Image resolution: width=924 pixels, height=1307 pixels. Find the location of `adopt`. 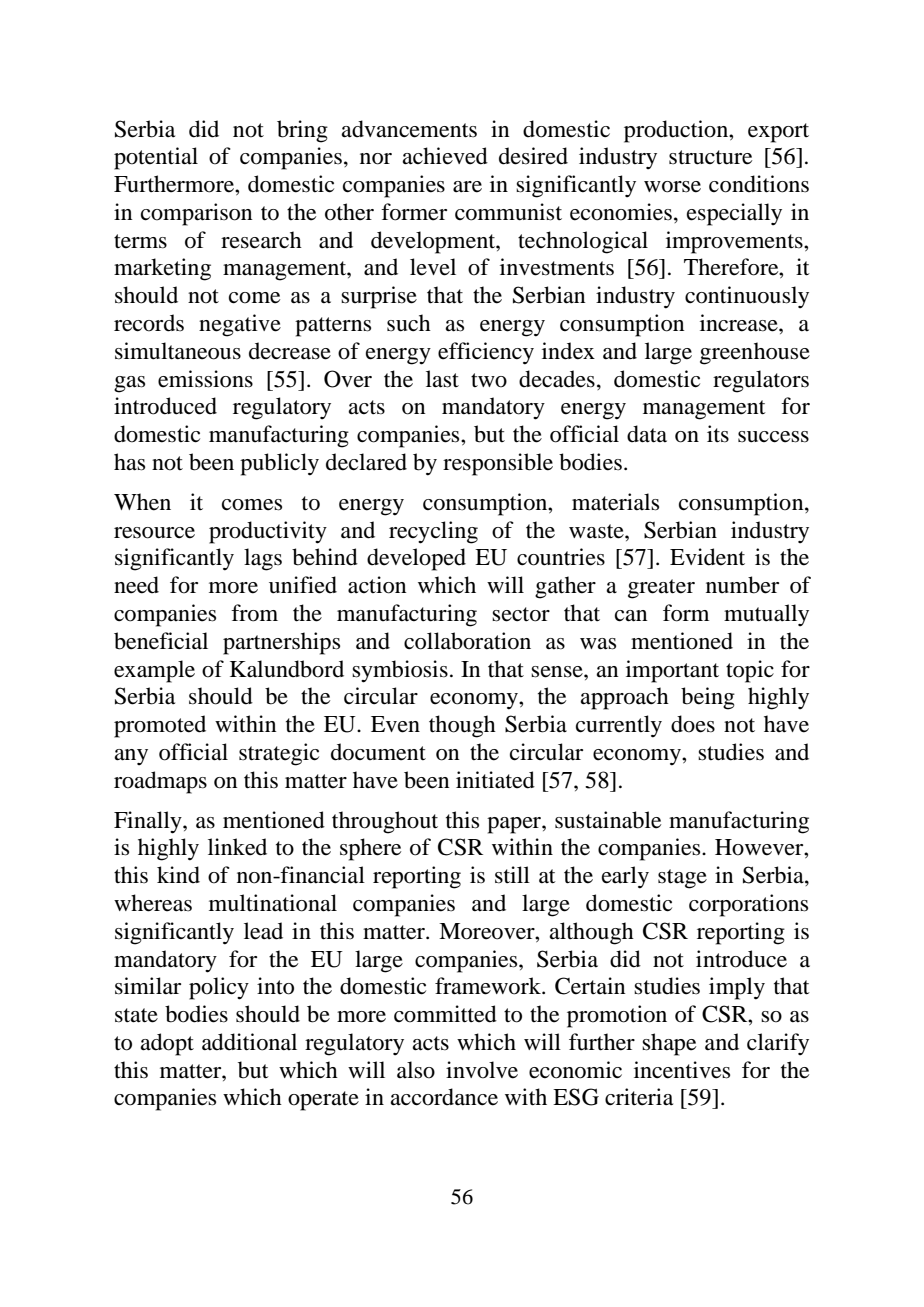

adopt is located at coordinates (167, 1044).
